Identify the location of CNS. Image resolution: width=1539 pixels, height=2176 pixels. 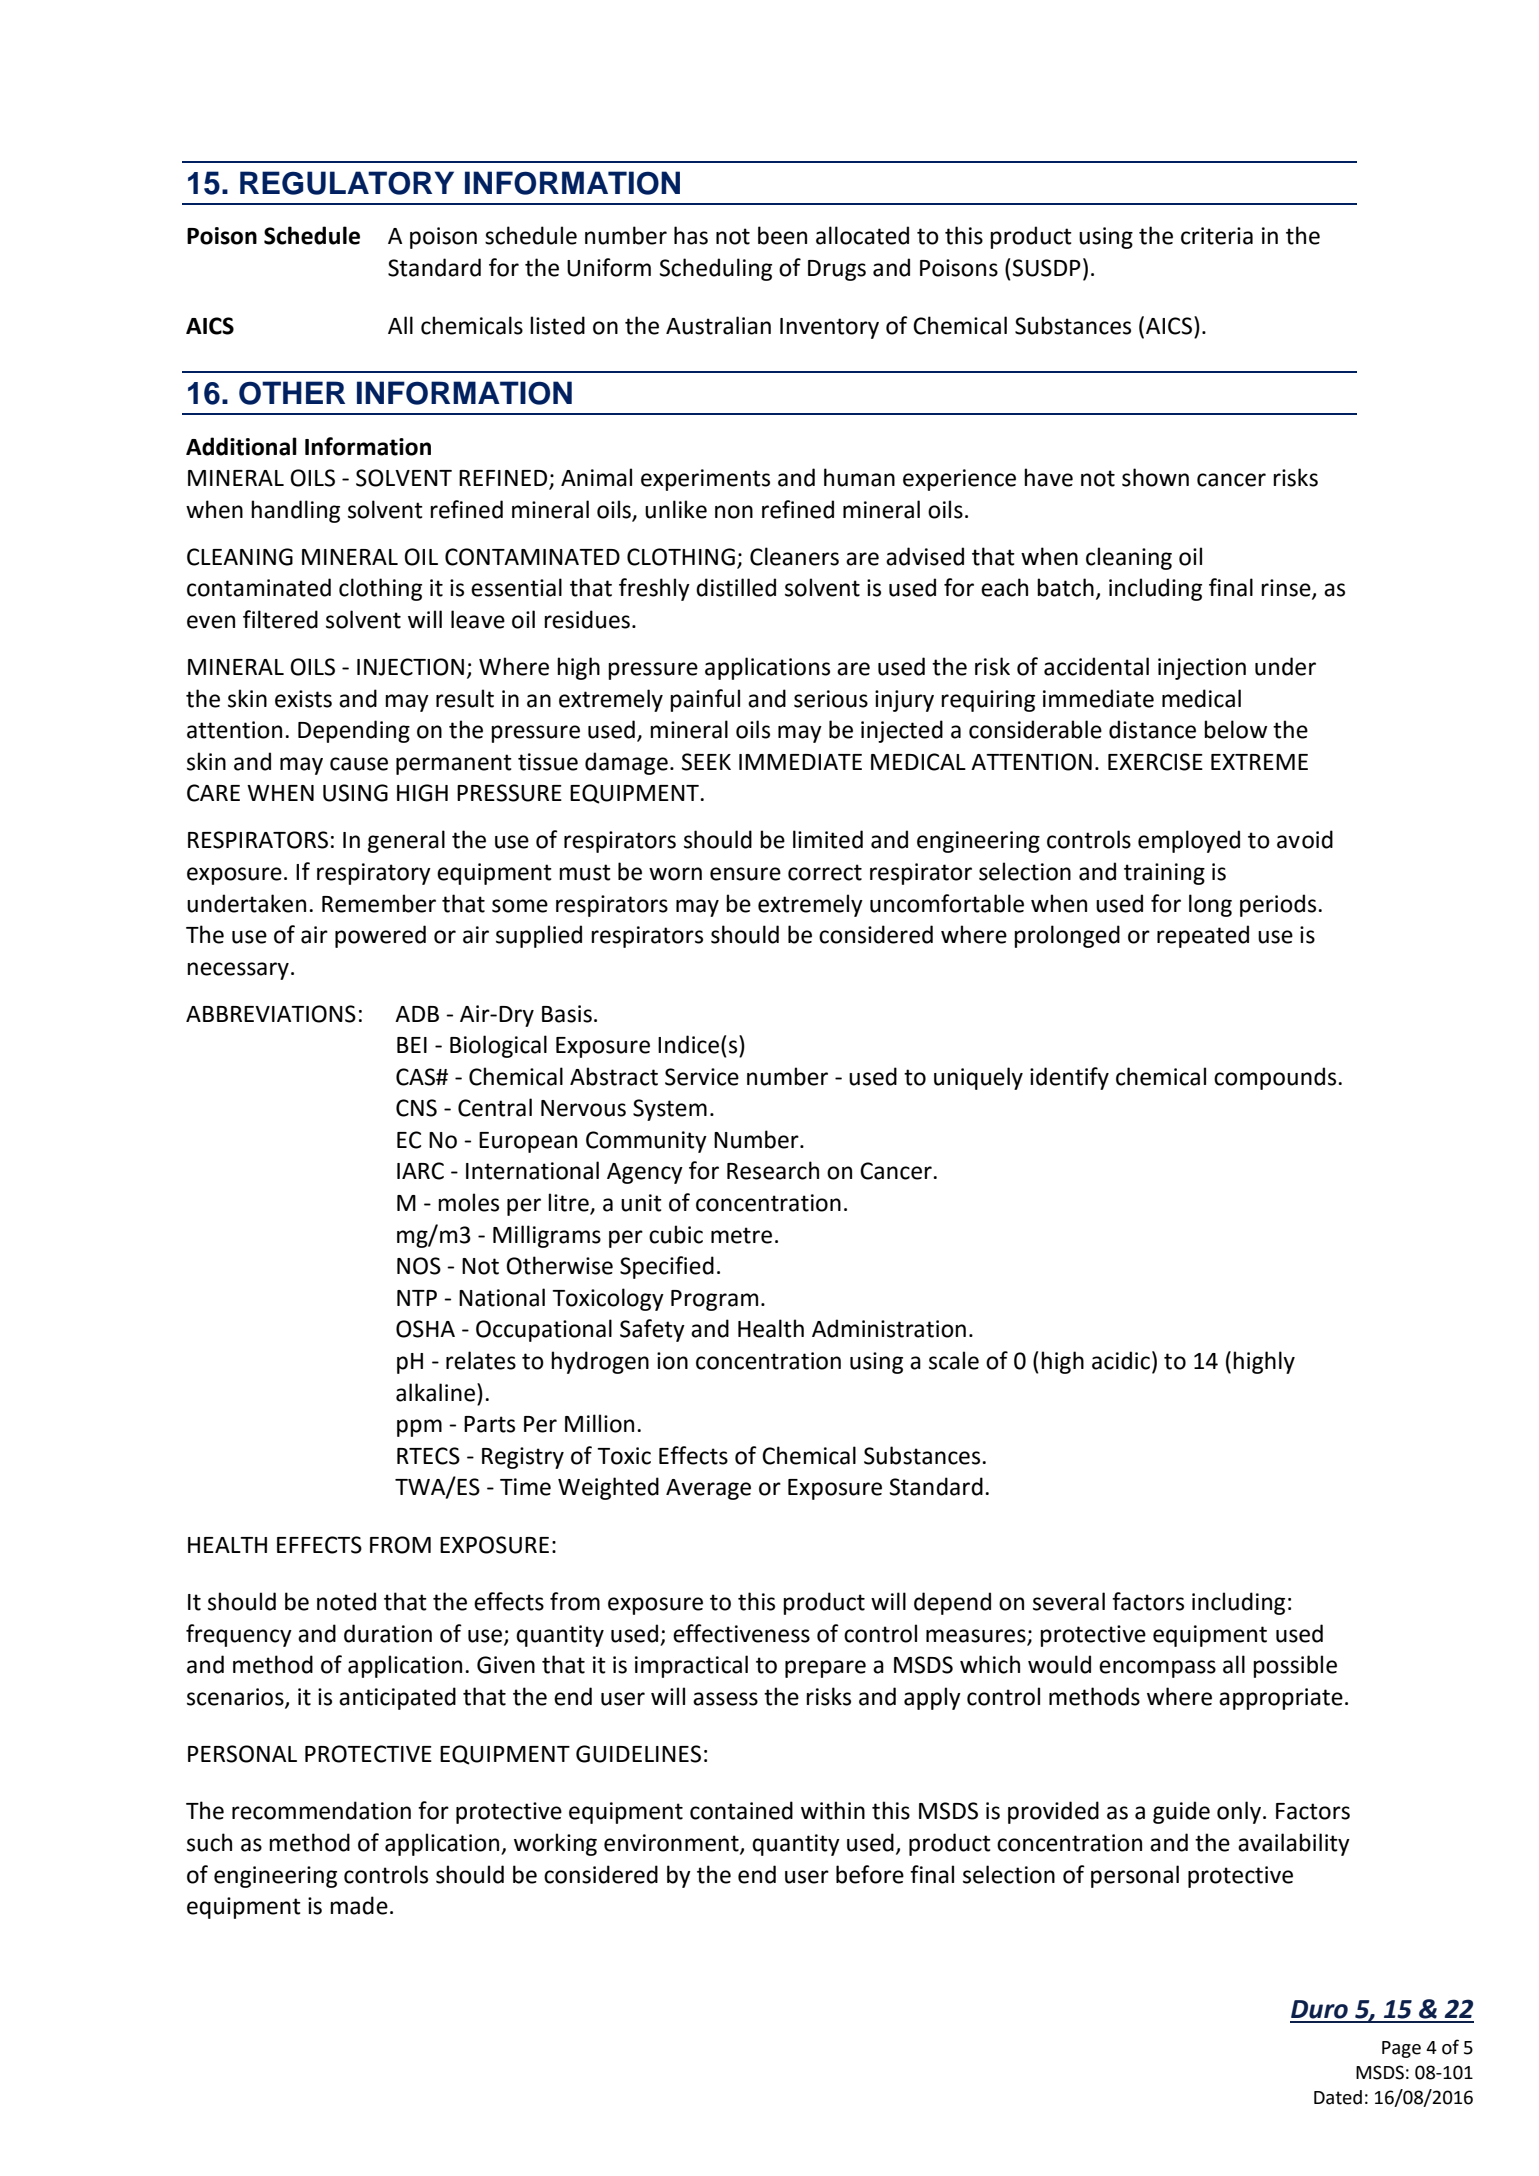
(416, 1108).
